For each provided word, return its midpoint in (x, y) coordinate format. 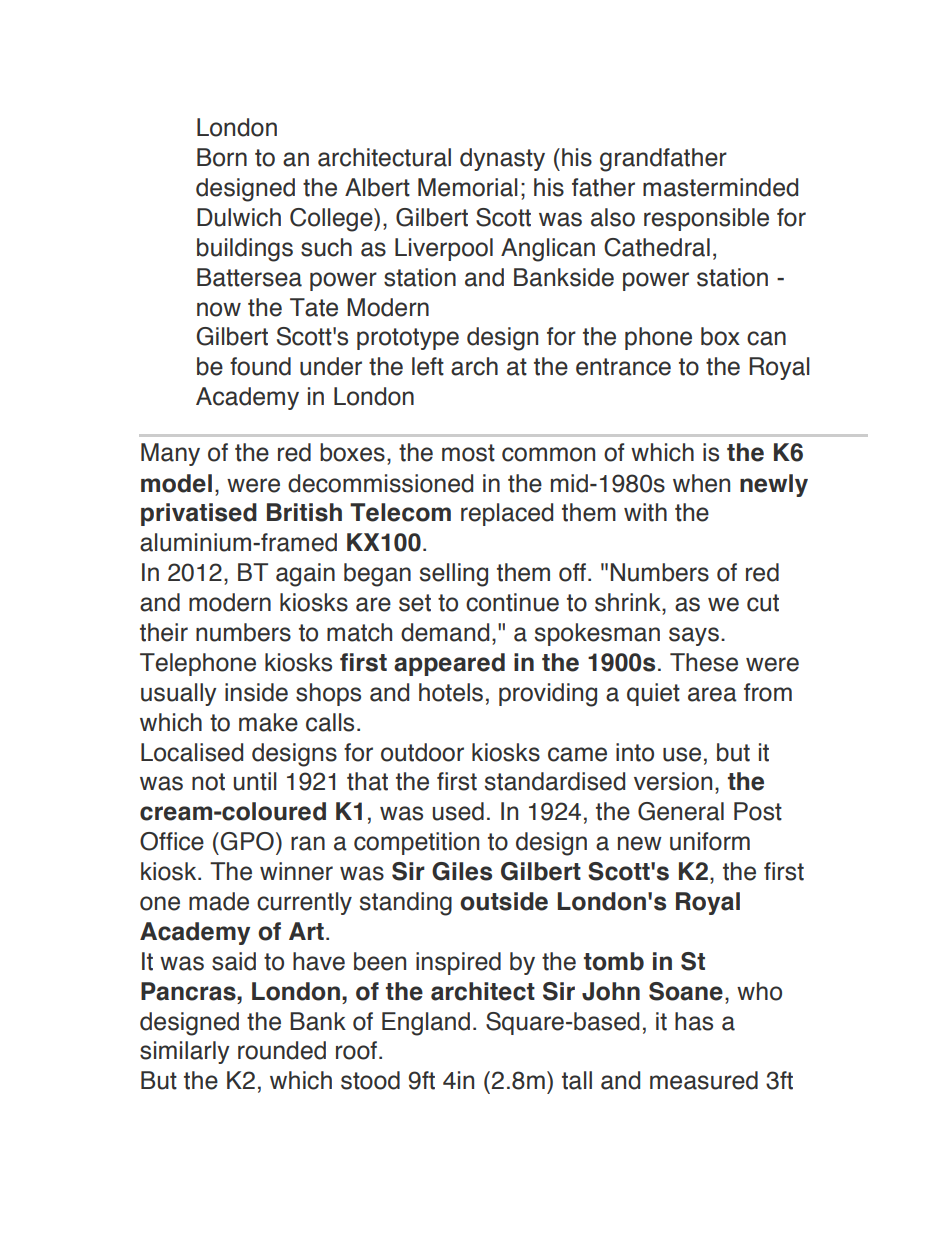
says (694, 636)
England (426, 1024)
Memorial (468, 187)
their (164, 632)
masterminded (720, 187)
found (260, 366)
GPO (247, 841)
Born (222, 157)
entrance (623, 367)
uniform (710, 841)
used (458, 811)
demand (445, 632)
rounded (282, 1050)
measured (704, 1080)
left (428, 366)
